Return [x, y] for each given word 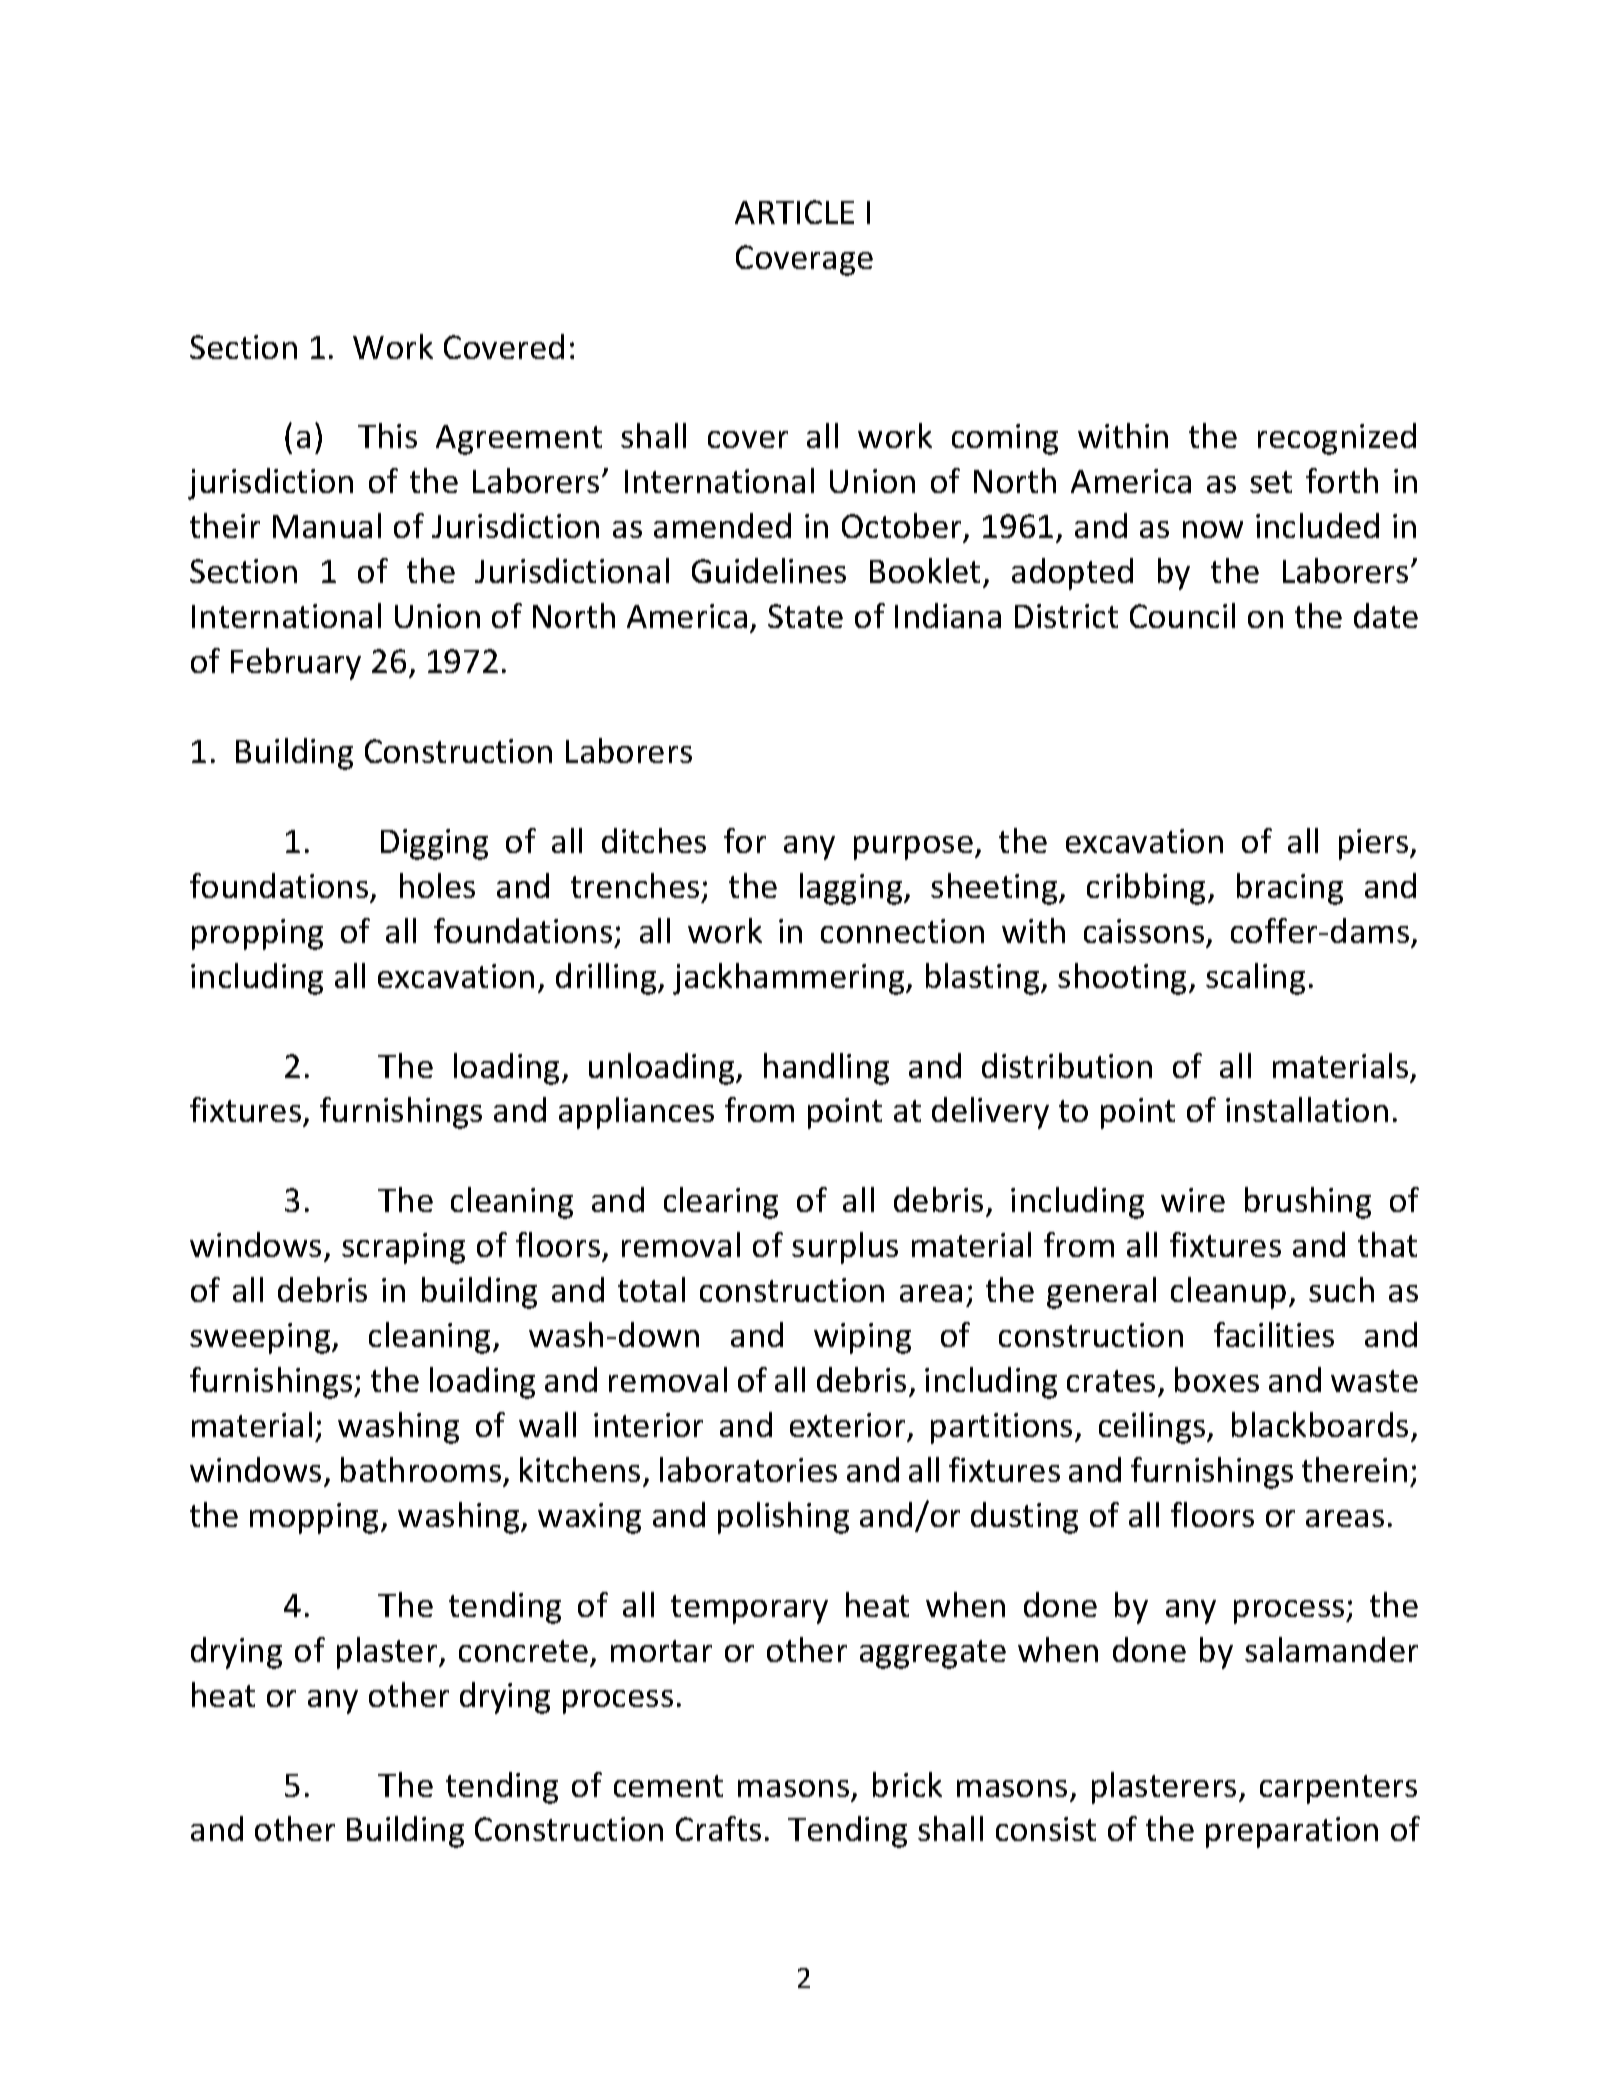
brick [907, 1784]
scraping [403, 1248]
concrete [523, 1651]
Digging [434, 844]
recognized [1337, 439]
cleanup [1228, 1293]
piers [1375, 844]
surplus [845, 1248]
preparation [1292, 1832]
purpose [913, 848]
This [387, 435]
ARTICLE [794, 212]
